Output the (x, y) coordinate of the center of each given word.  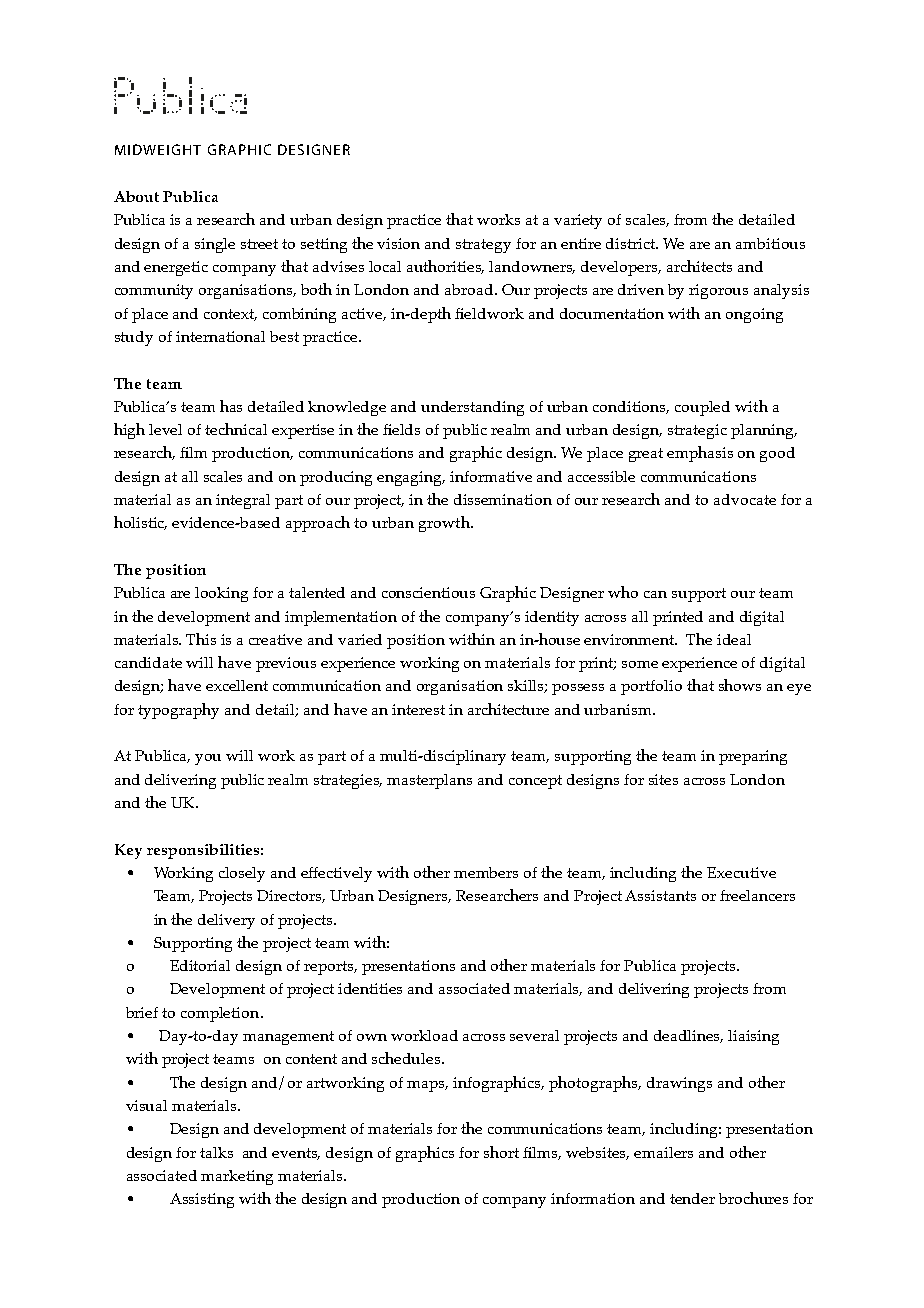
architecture (508, 709)
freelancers (757, 895)
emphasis (700, 454)
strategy (483, 246)
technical (236, 429)
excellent (237, 685)
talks (216, 1152)
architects (699, 266)
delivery (226, 921)
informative (491, 476)
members (486, 872)
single (215, 245)
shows (740, 685)
